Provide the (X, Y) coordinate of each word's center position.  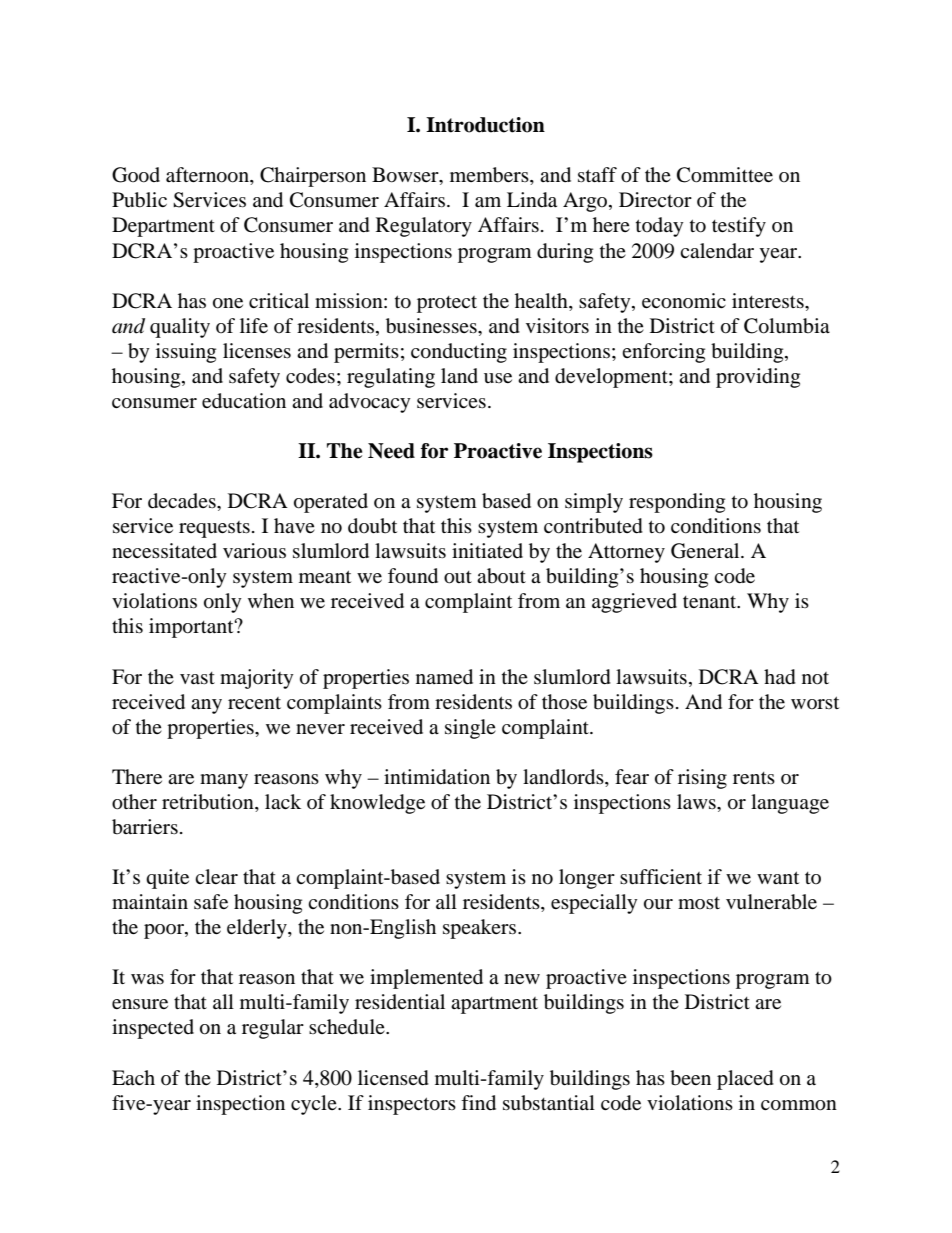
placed (745, 1080)
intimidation (437, 777)
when (271, 600)
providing (758, 378)
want (778, 877)
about (501, 576)
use (498, 378)
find (478, 1103)
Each (133, 1077)
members (490, 176)
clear (216, 876)
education (244, 401)
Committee (725, 175)
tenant (711, 602)
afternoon (208, 176)
